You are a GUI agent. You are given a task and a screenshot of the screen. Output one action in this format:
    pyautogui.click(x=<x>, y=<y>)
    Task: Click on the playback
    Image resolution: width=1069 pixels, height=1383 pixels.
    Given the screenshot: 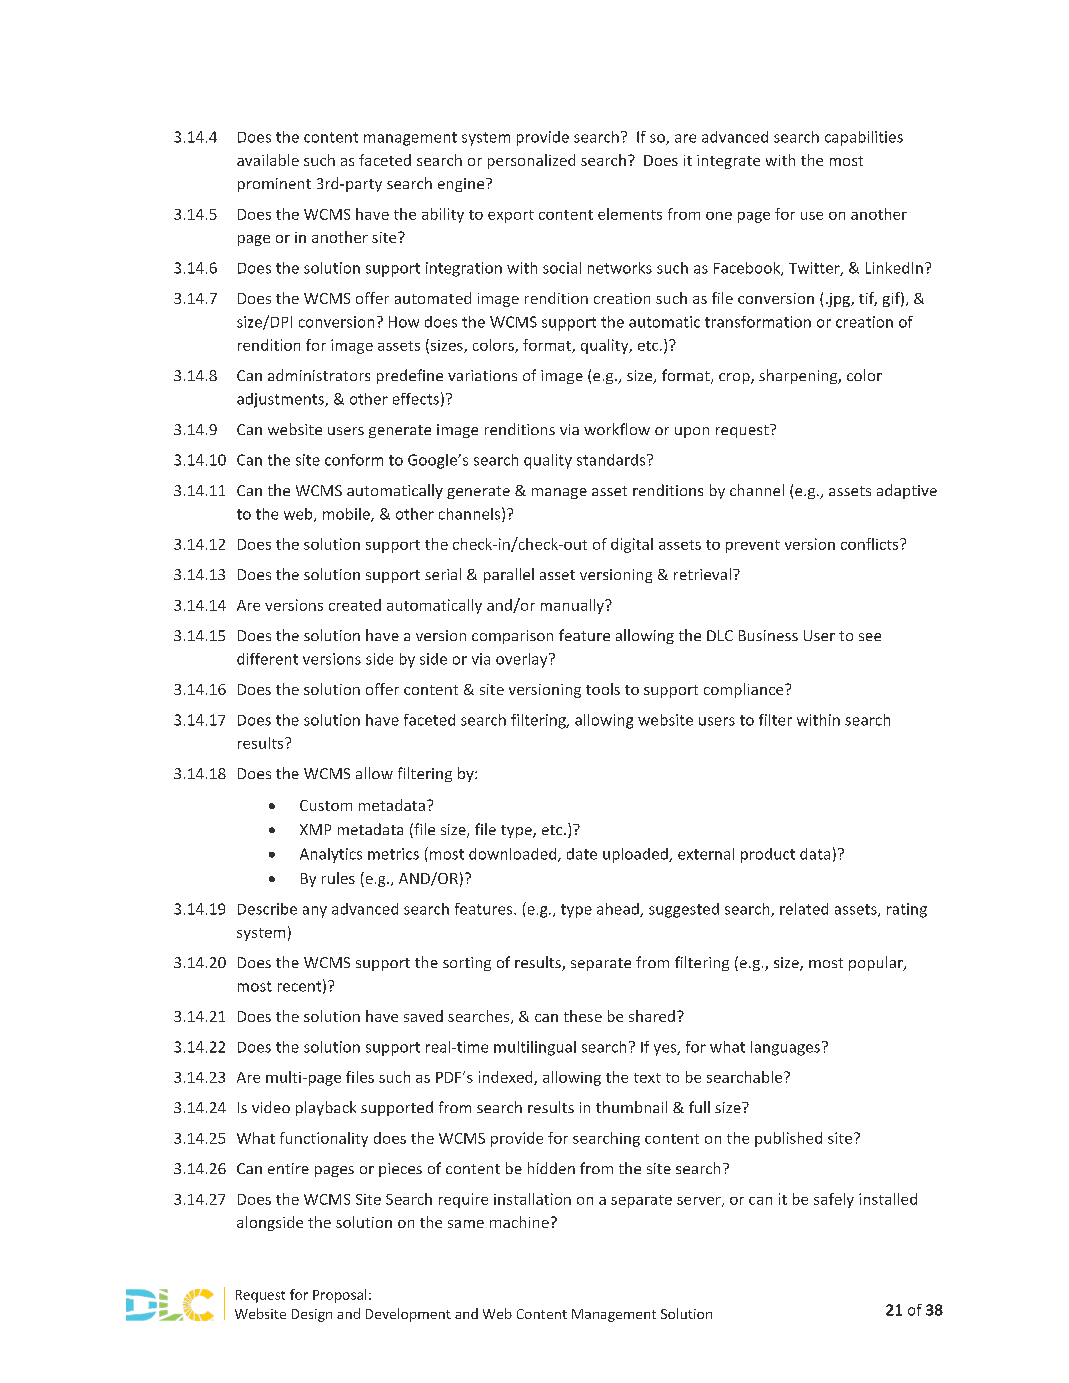 What is the action you would take?
    pyautogui.click(x=326, y=1108)
